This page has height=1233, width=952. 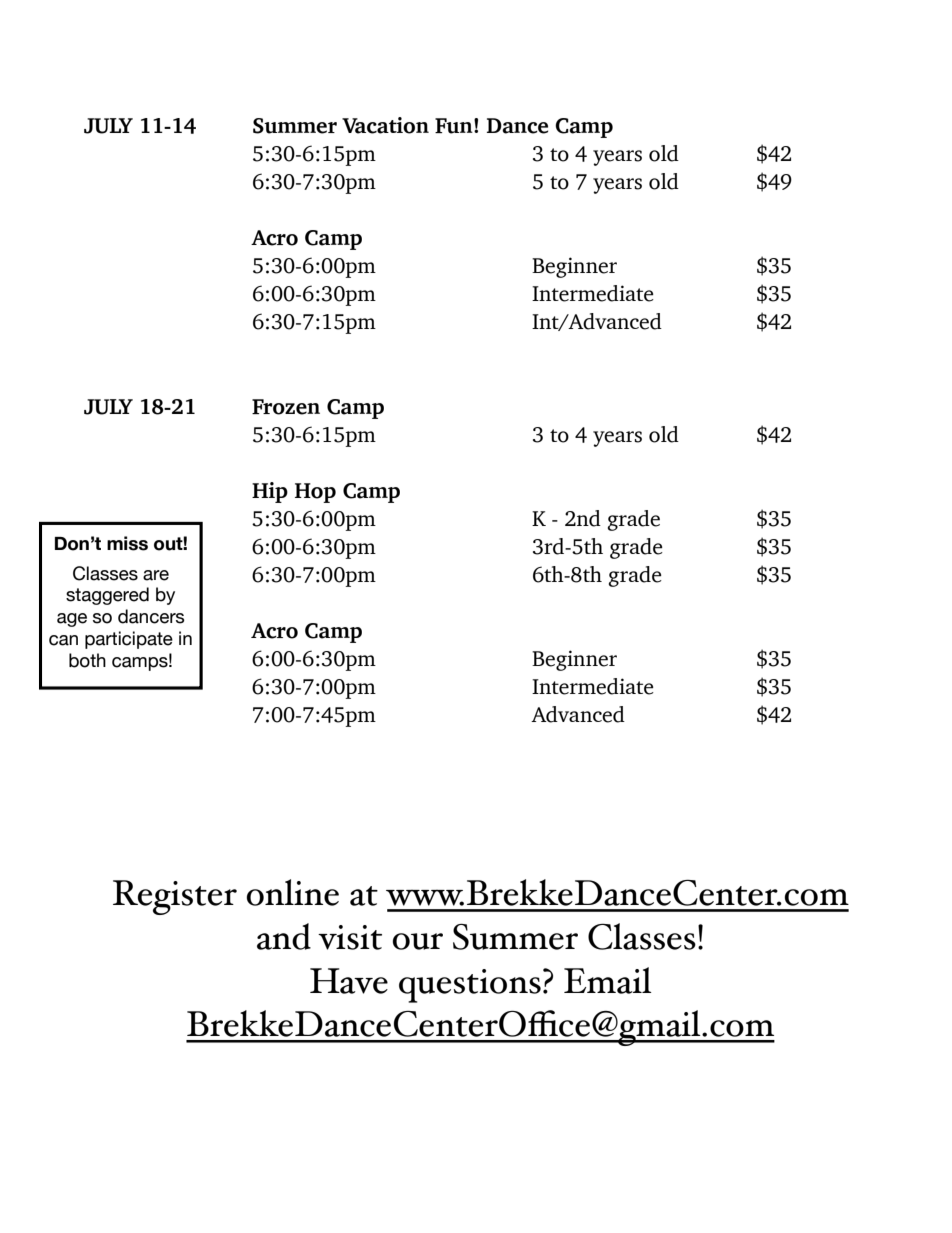 What do you see at coordinates (417, 941) in the page?
I see `our` at bounding box center [417, 941].
